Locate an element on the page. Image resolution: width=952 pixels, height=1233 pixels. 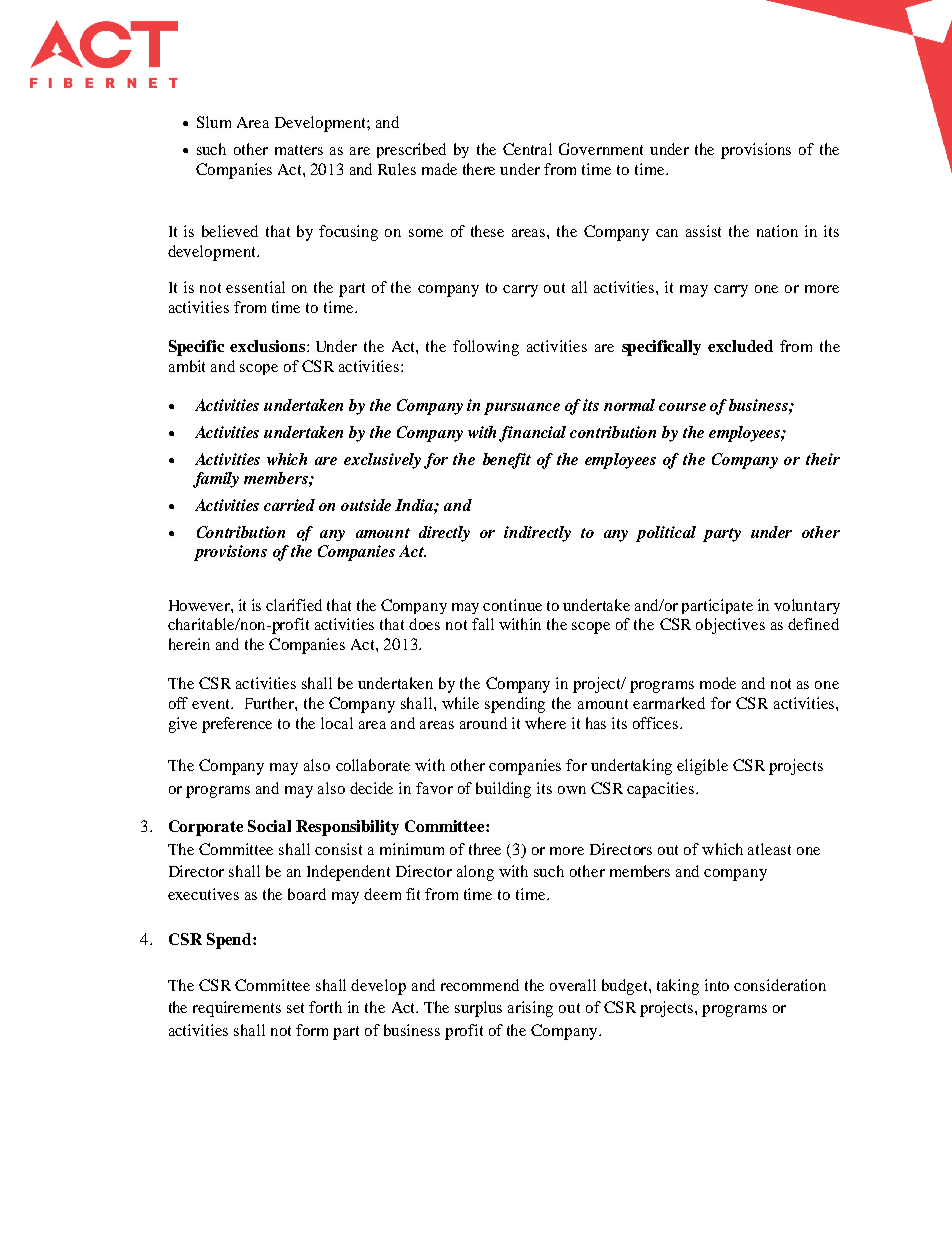
objectives is located at coordinates (730, 626).
